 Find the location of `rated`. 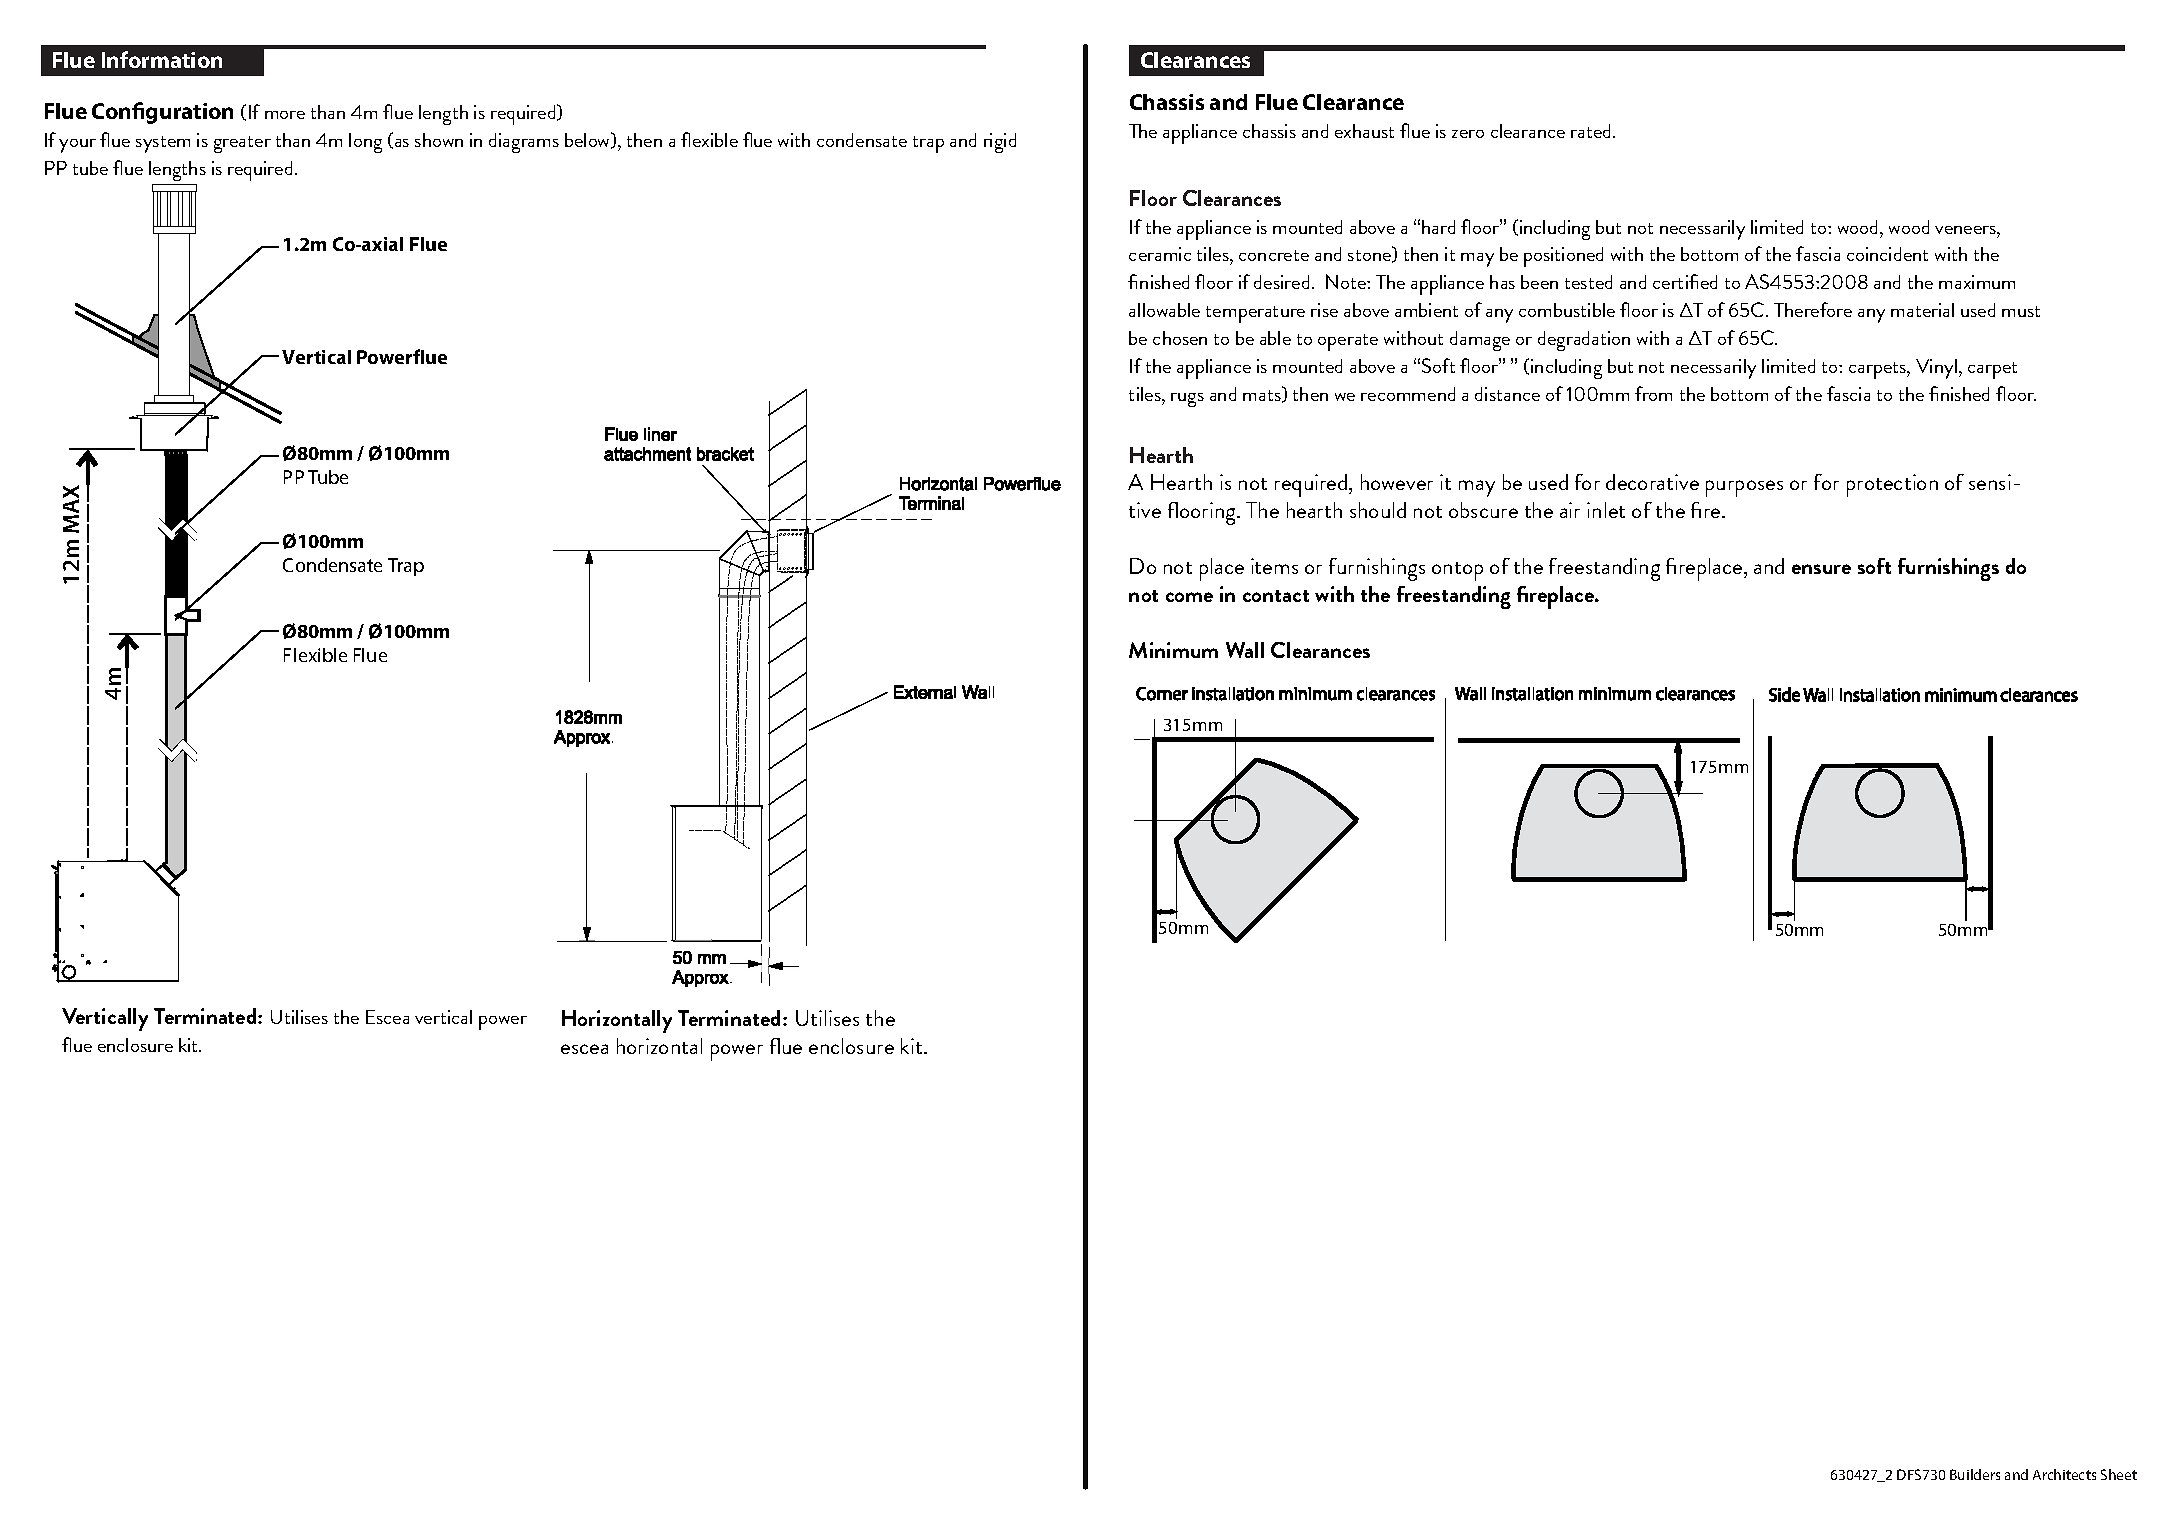

rated is located at coordinates (1590, 131).
